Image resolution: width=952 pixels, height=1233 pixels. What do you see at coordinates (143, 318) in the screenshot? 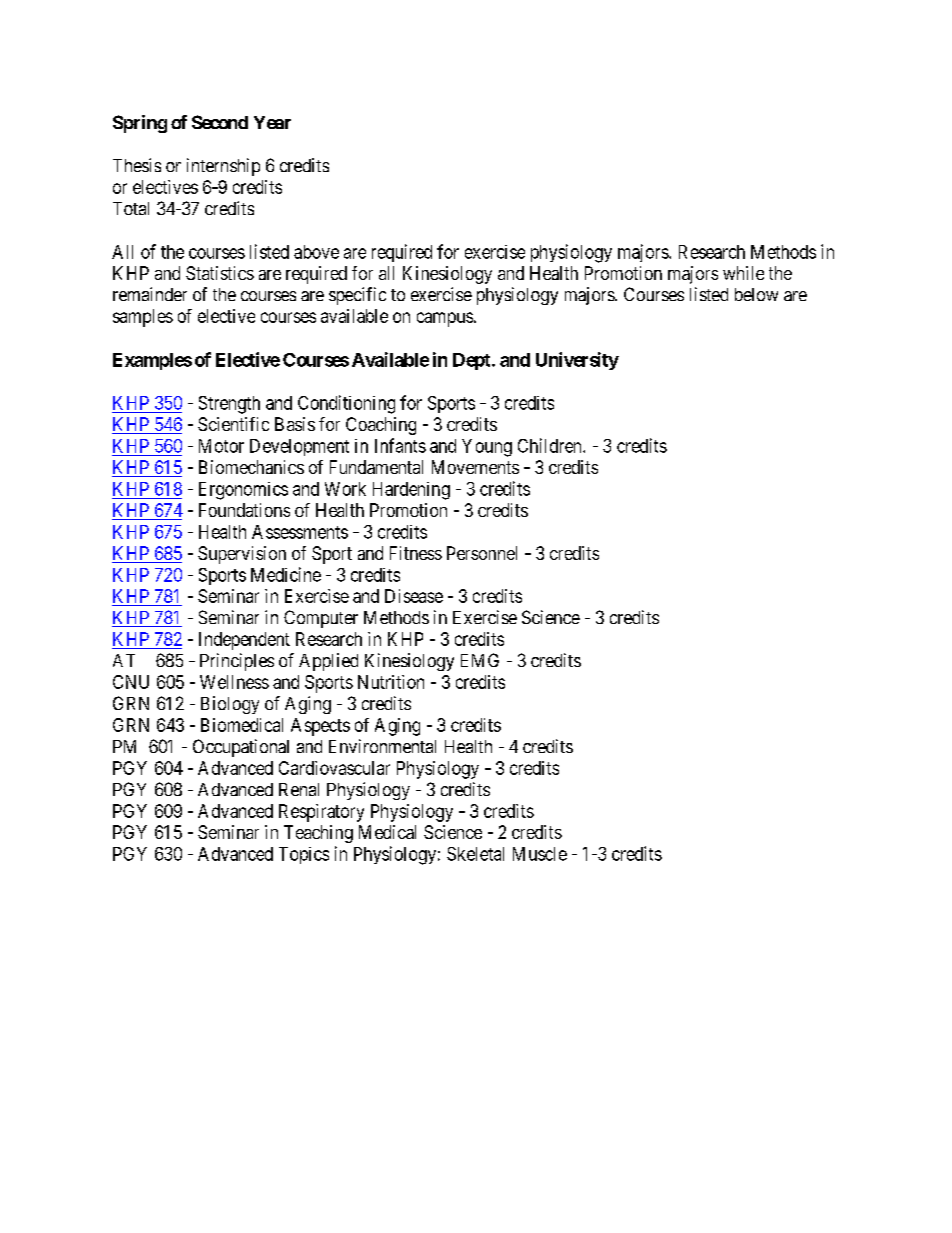
I see `samples` at bounding box center [143, 318].
